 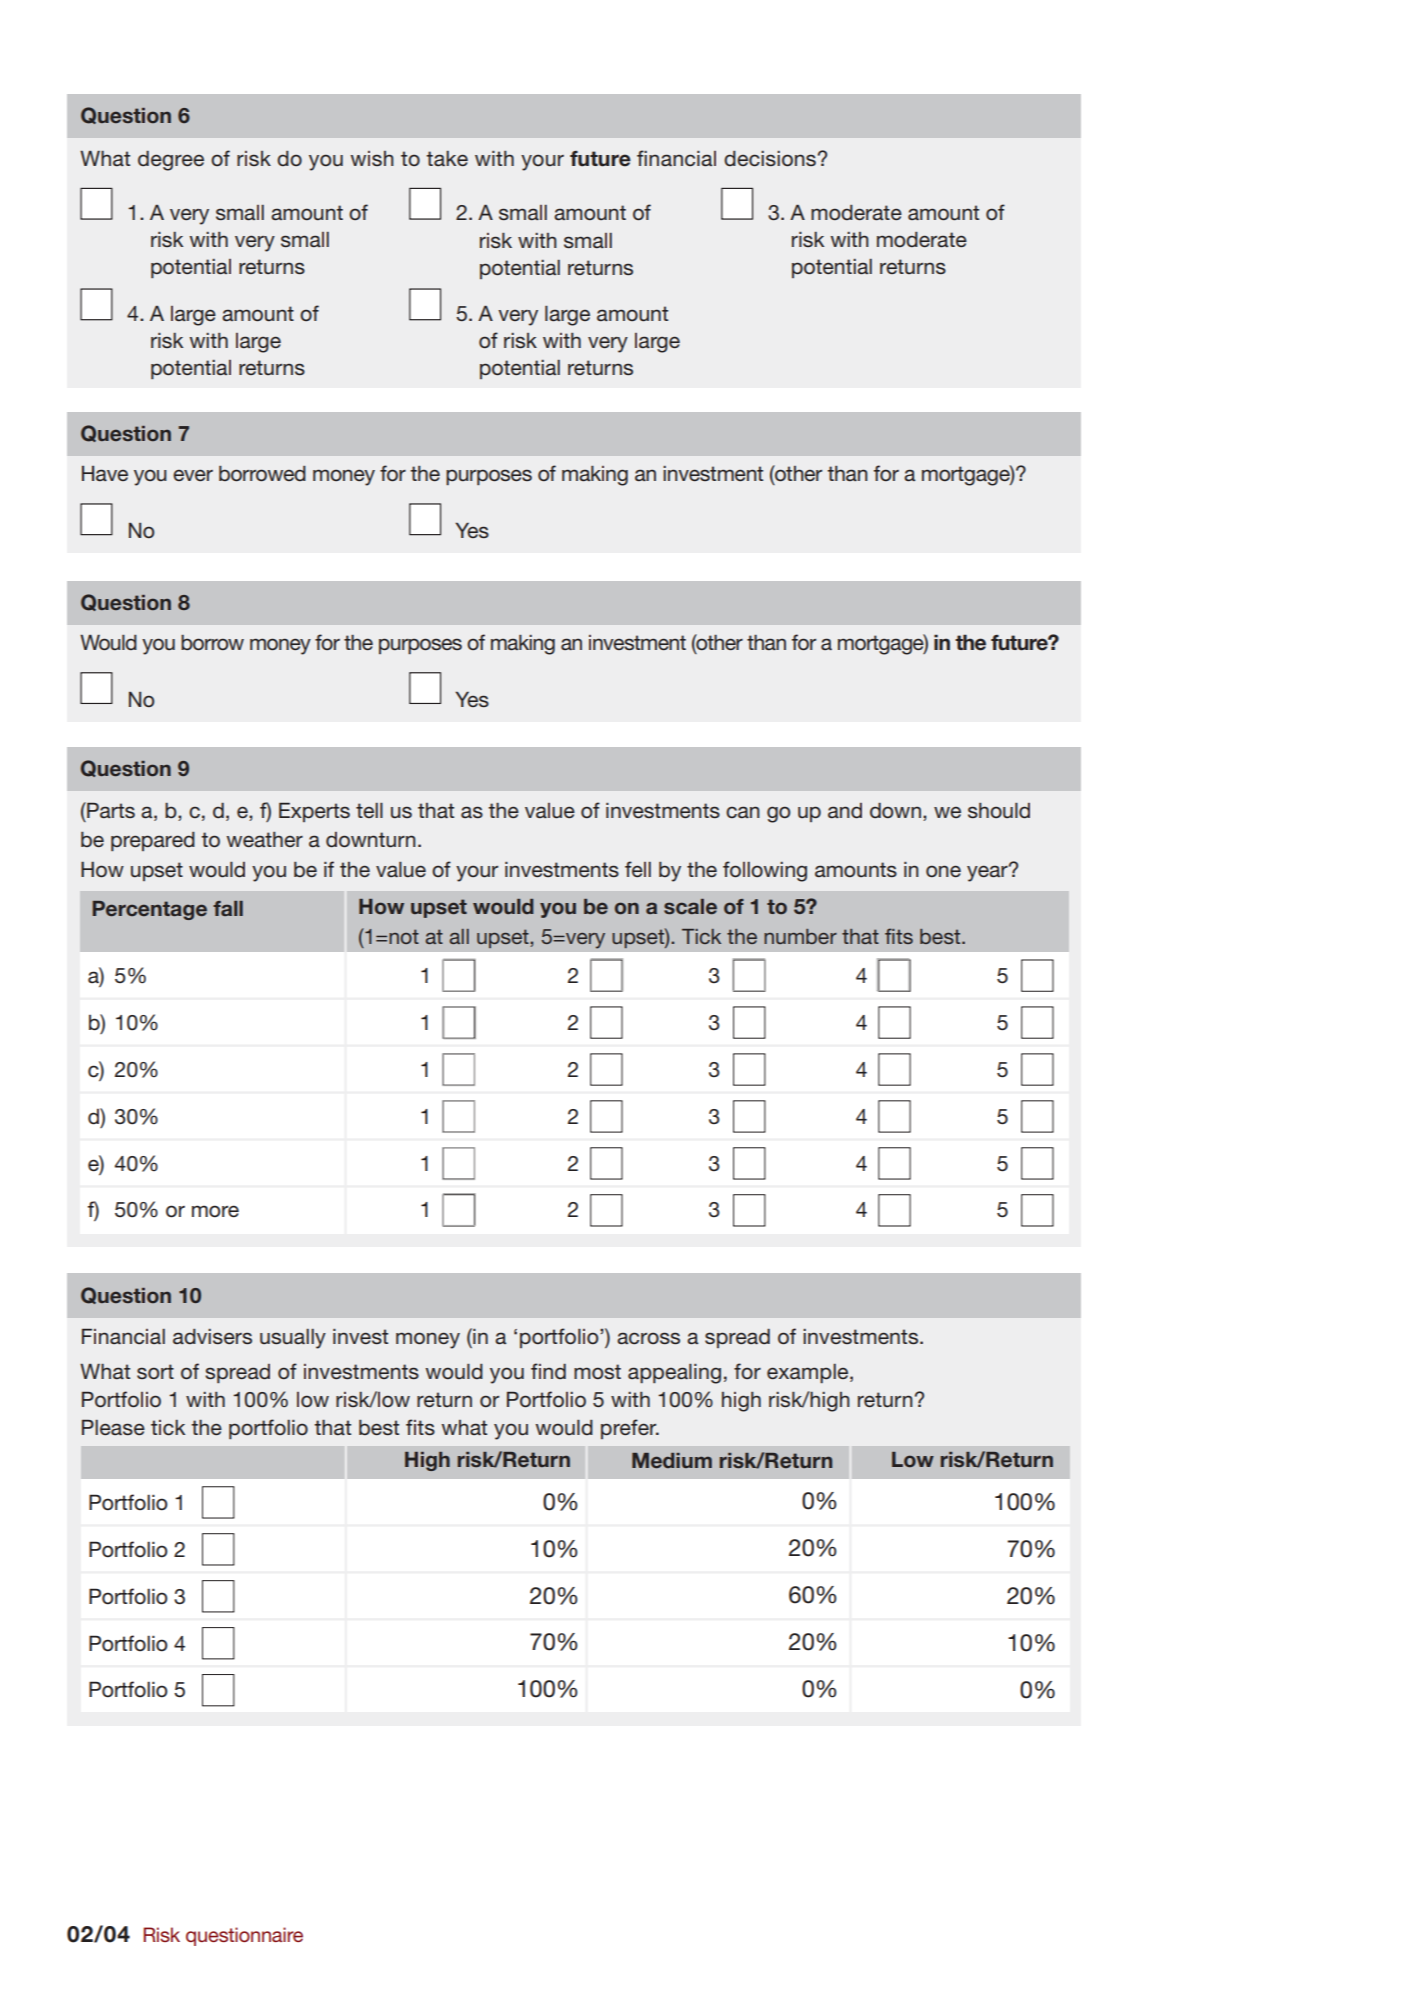 What do you see at coordinates (171, 161) in the screenshot?
I see `degree` at bounding box center [171, 161].
